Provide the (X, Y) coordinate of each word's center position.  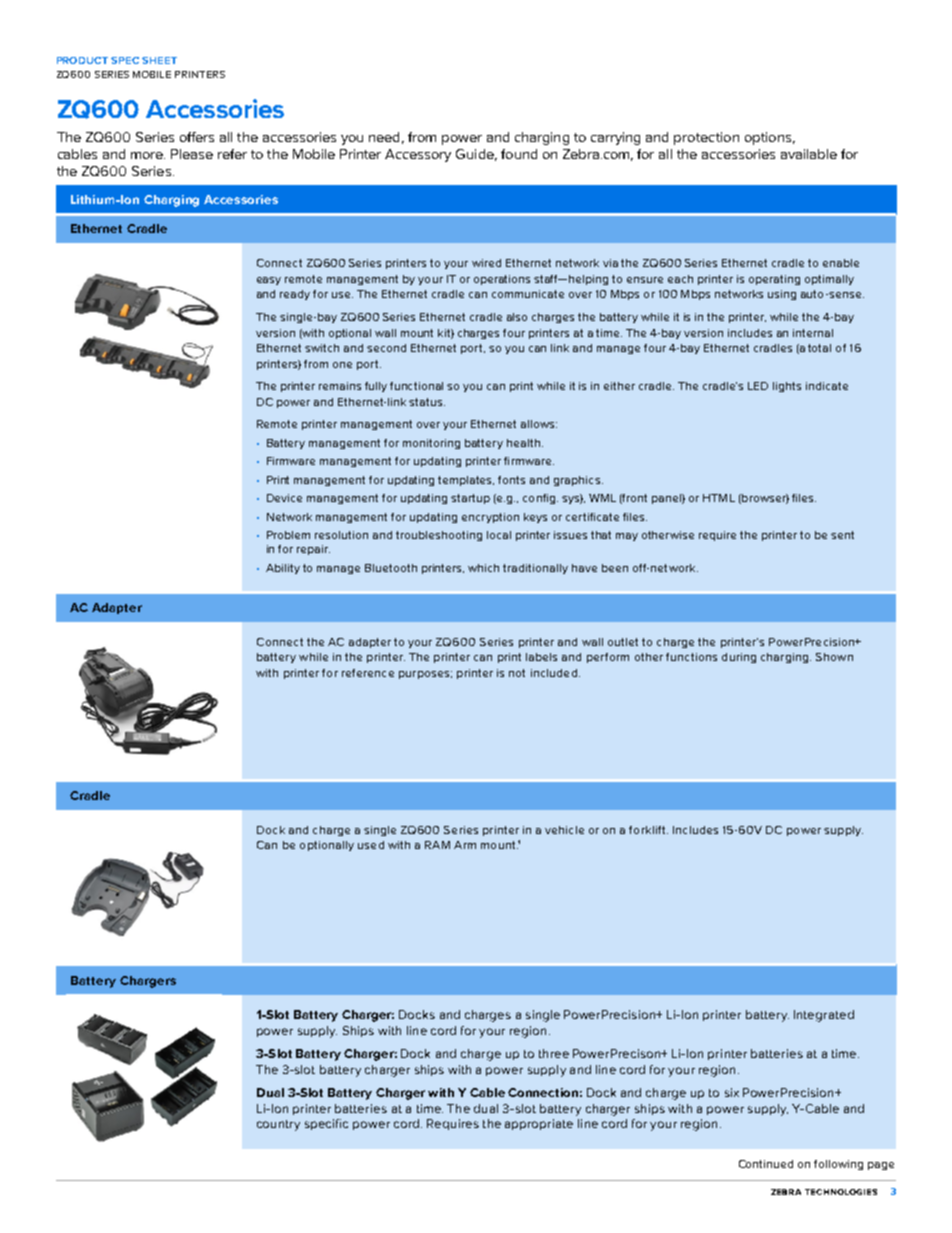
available (809, 154)
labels (541, 657)
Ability (283, 569)
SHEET (159, 60)
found (519, 154)
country (278, 1125)
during (739, 658)
